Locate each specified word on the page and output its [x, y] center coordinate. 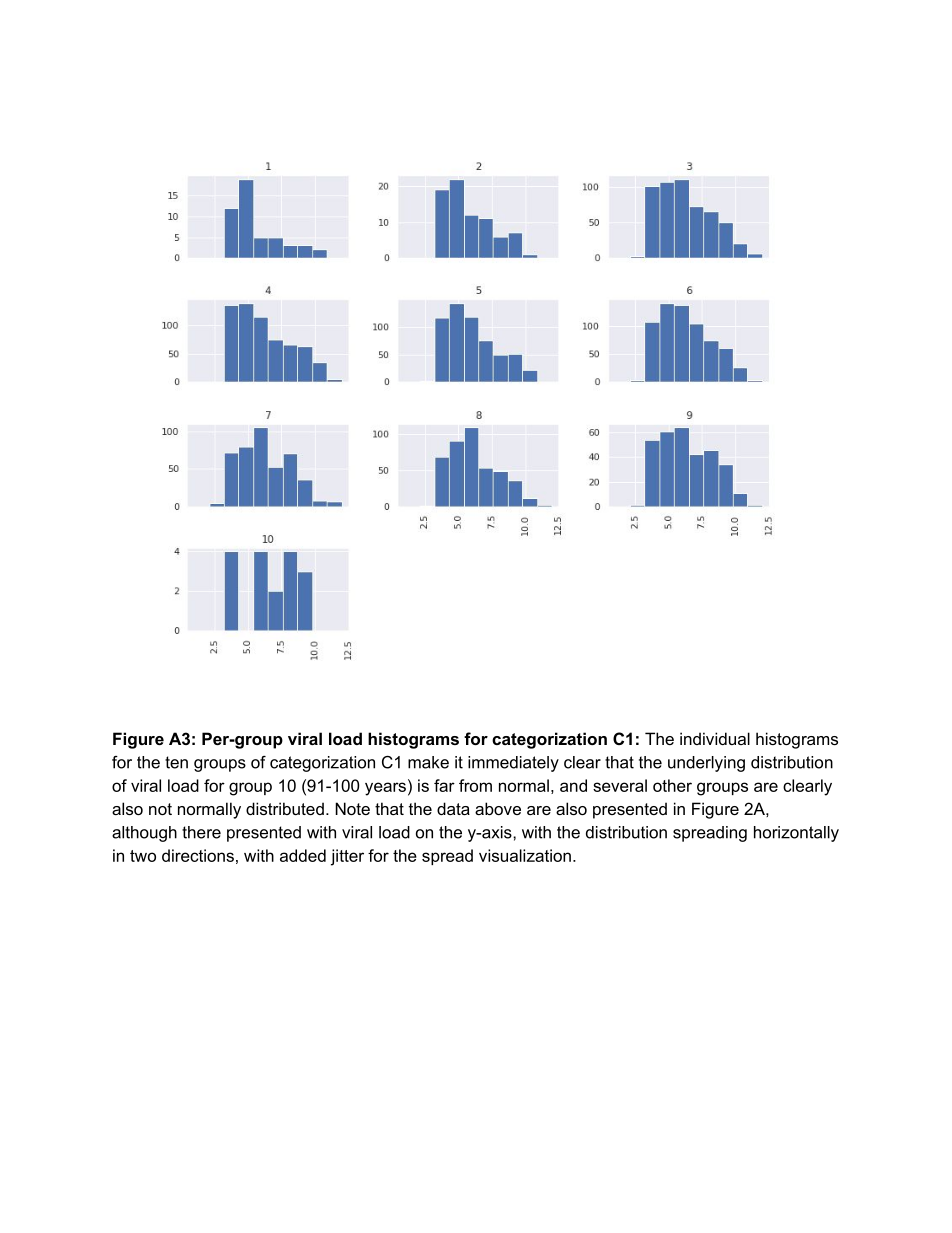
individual [715, 738]
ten [176, 762]
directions [198, 855]
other [672, 785]
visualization [525, 855]
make [428, 762]
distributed [285, 808]
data [453, 808]
